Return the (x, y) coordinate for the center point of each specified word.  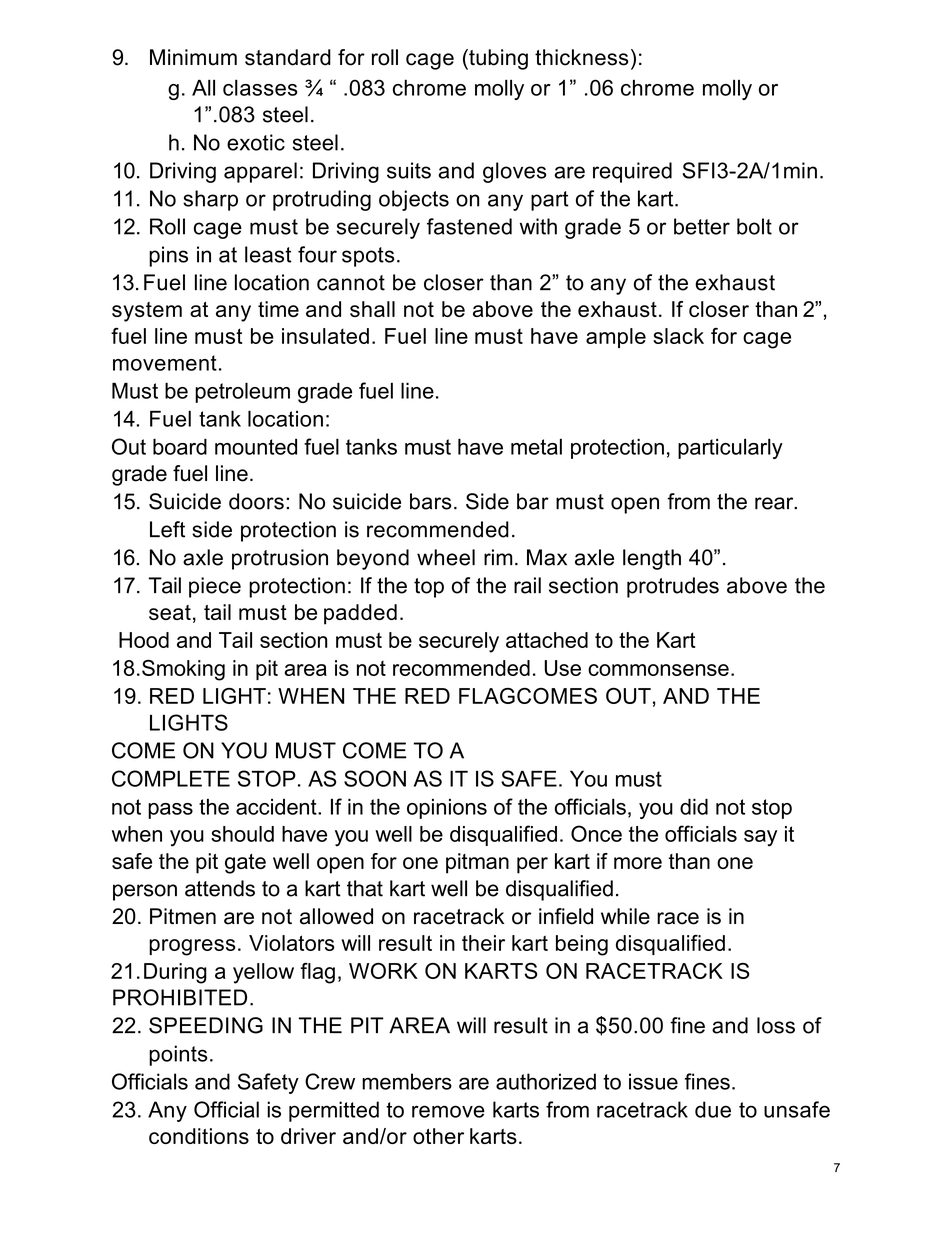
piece (215, 587)
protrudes (673, 587)
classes (260, 87)
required (632, 172)
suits (409, 170)
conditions (199, 1136)
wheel (446, 557)
